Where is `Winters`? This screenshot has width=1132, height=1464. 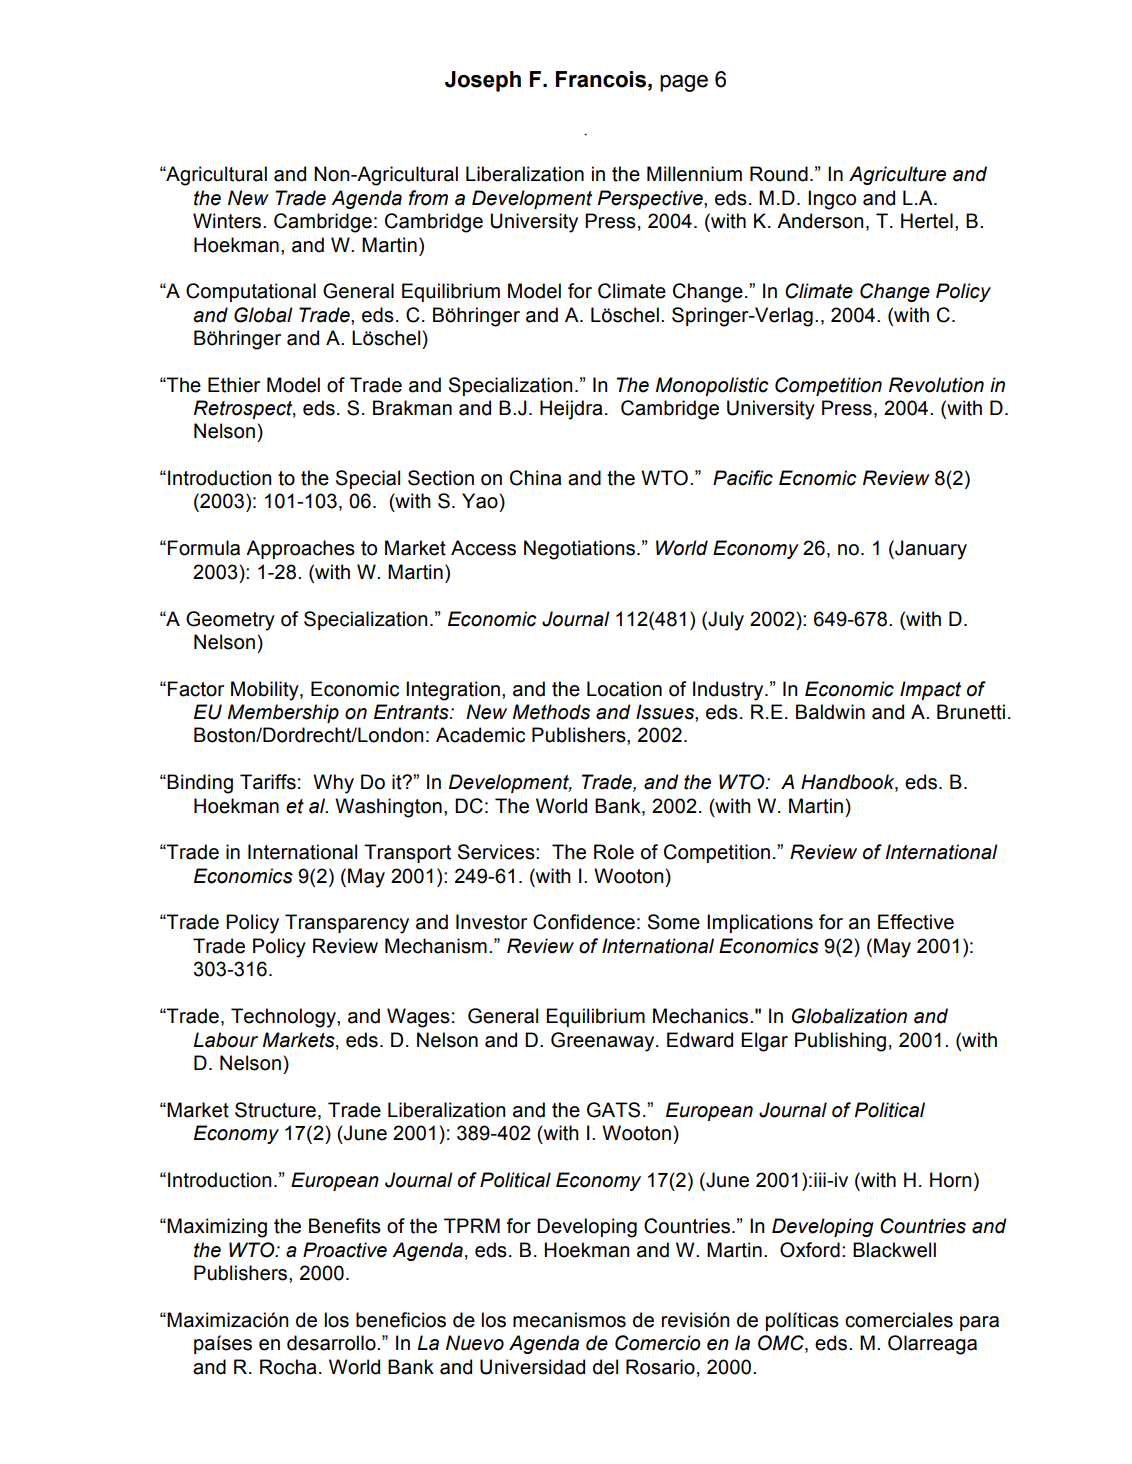
Winters is located at coordinates (228, 221).
